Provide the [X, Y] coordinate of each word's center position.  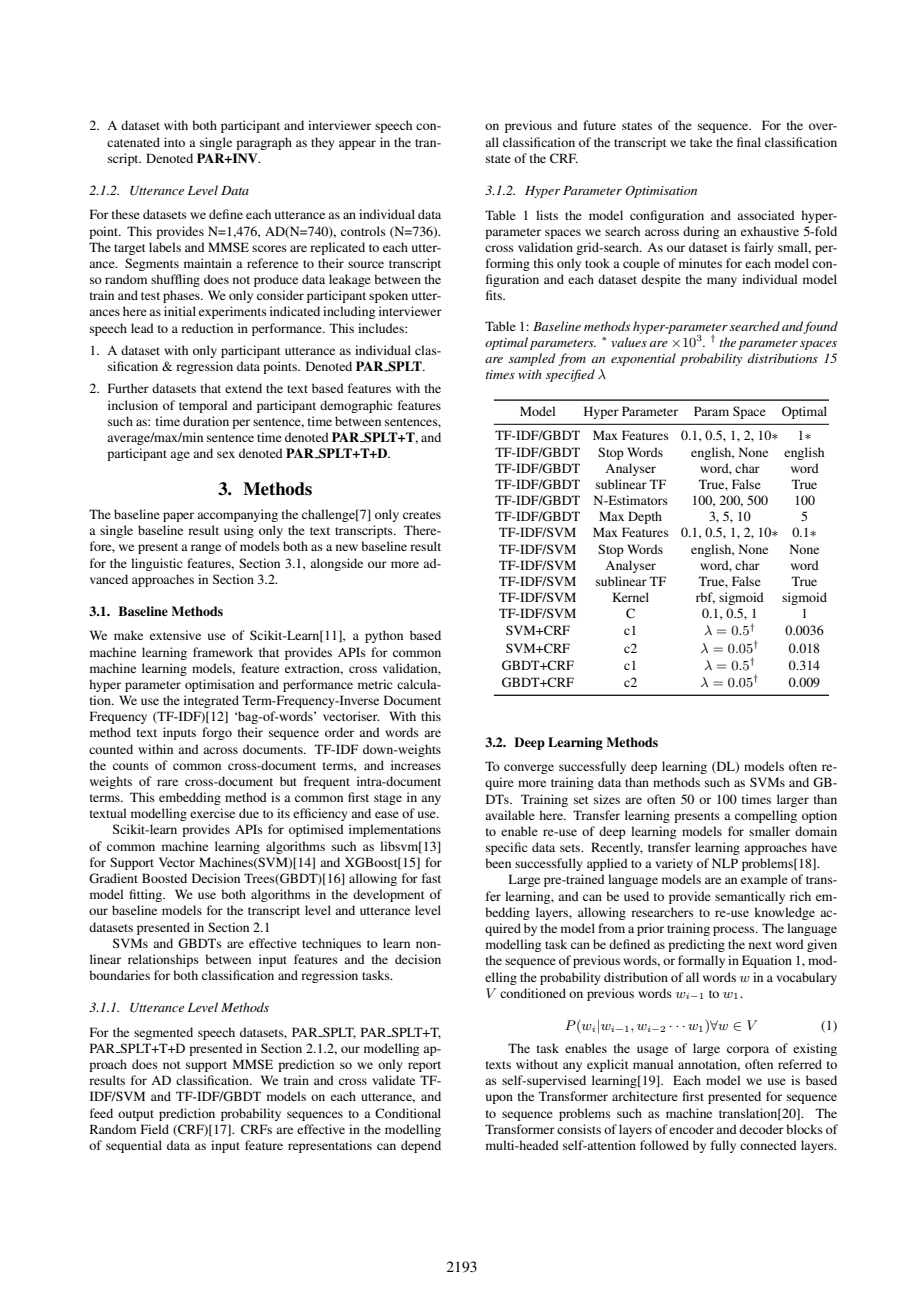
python [384, 636]
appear [357, 145]
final [749, 142]
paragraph [264, 143]
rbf [705, 598]
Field [155, 1129]
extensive [175, 635]
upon [499, 1099]
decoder [761, 1129]
